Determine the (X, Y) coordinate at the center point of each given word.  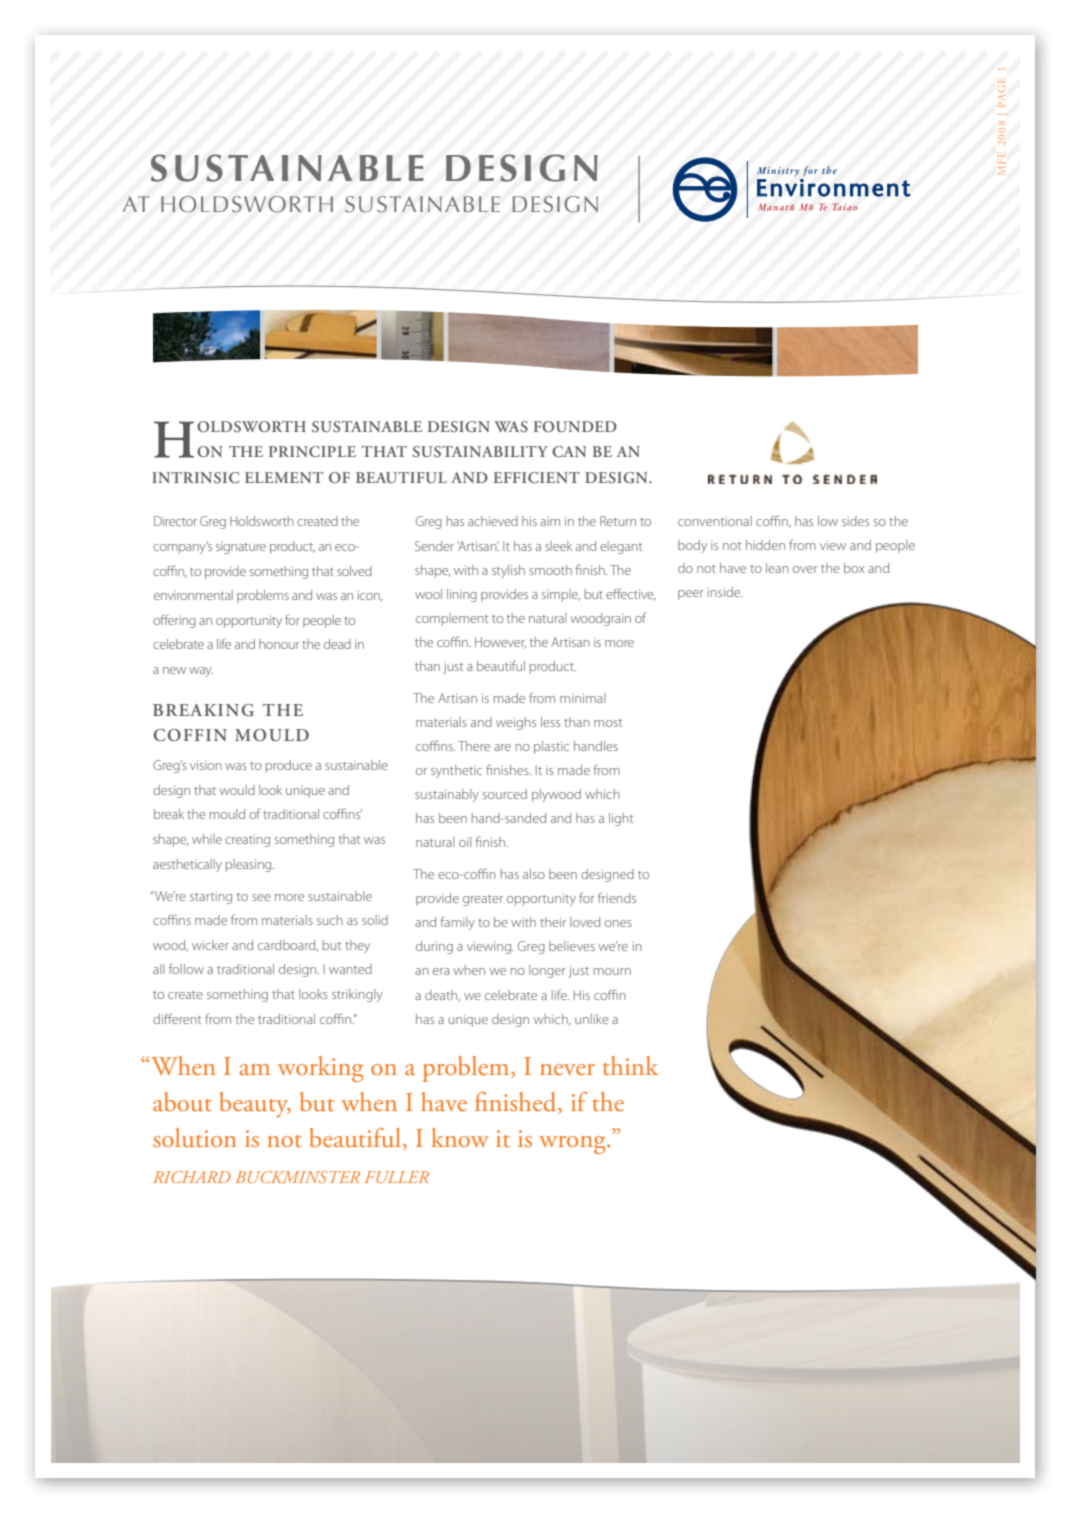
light (621, 819)
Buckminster (298, 1177)
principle (312, 451)
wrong (573, 1145)
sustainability (480, 451)
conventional (715, 521)
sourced (505, 794)
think (630, 1065)
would (237, 790)
